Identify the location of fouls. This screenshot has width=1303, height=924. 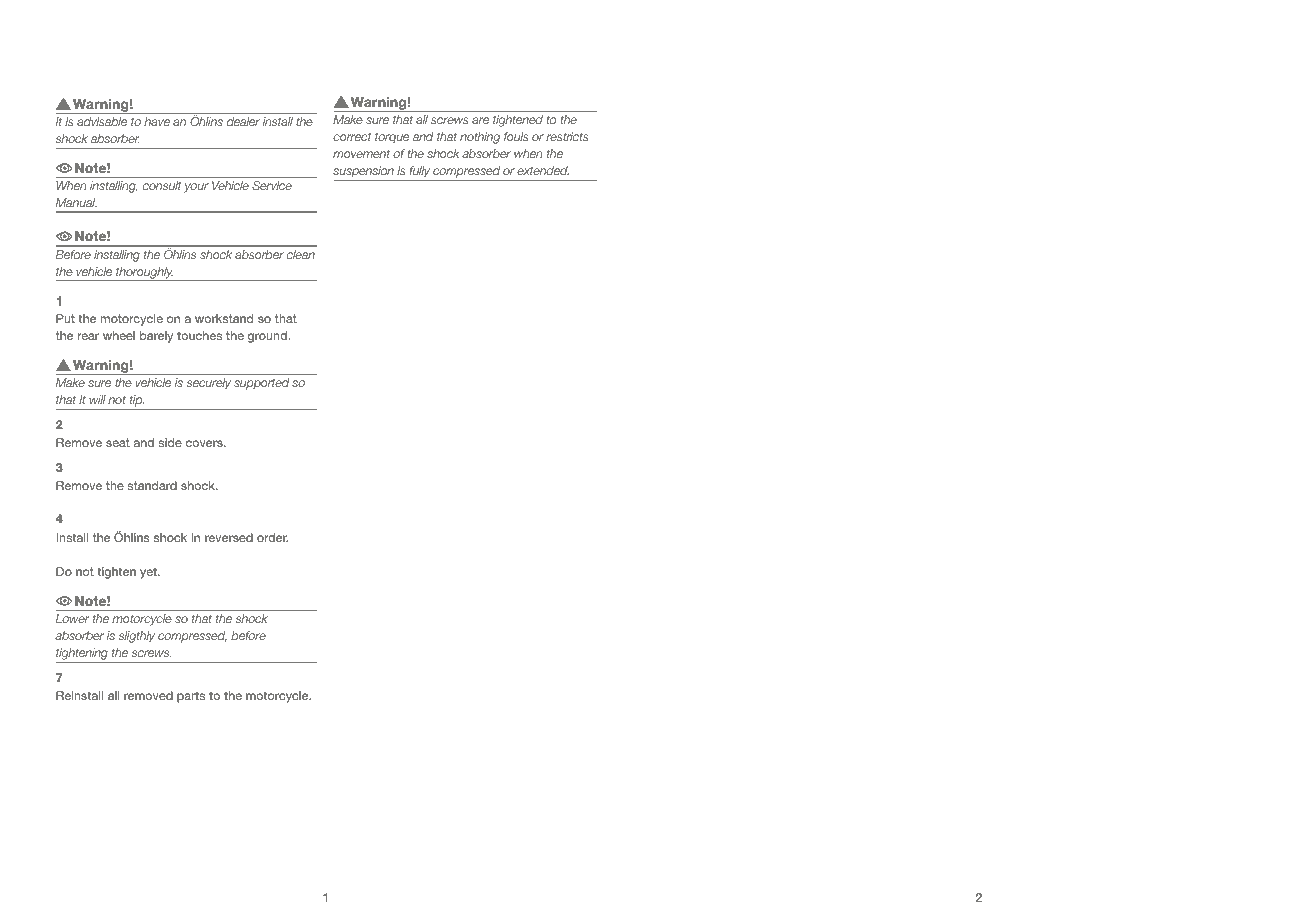
(516, 136).
